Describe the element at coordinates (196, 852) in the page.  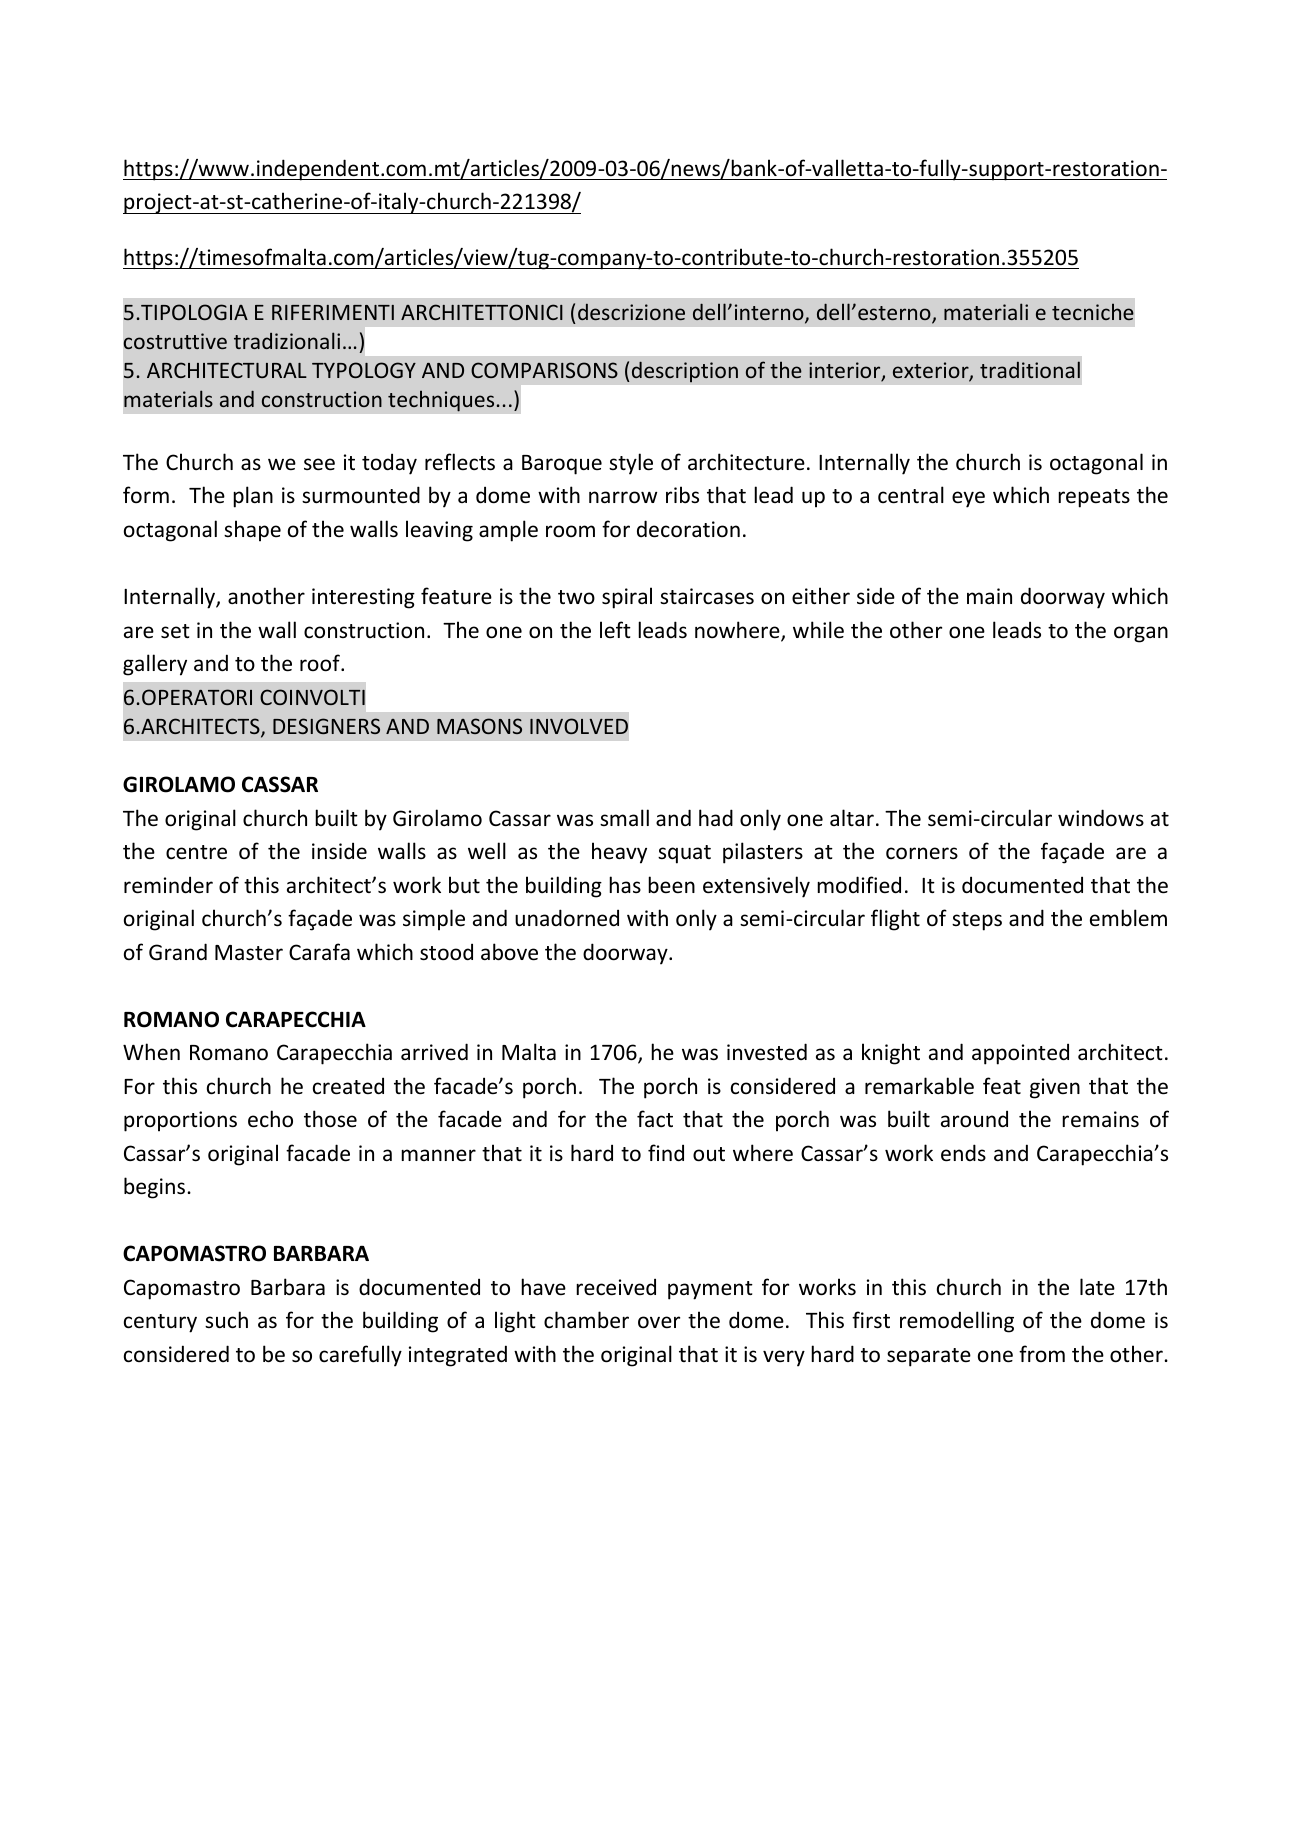
I see `centre` at that location.
